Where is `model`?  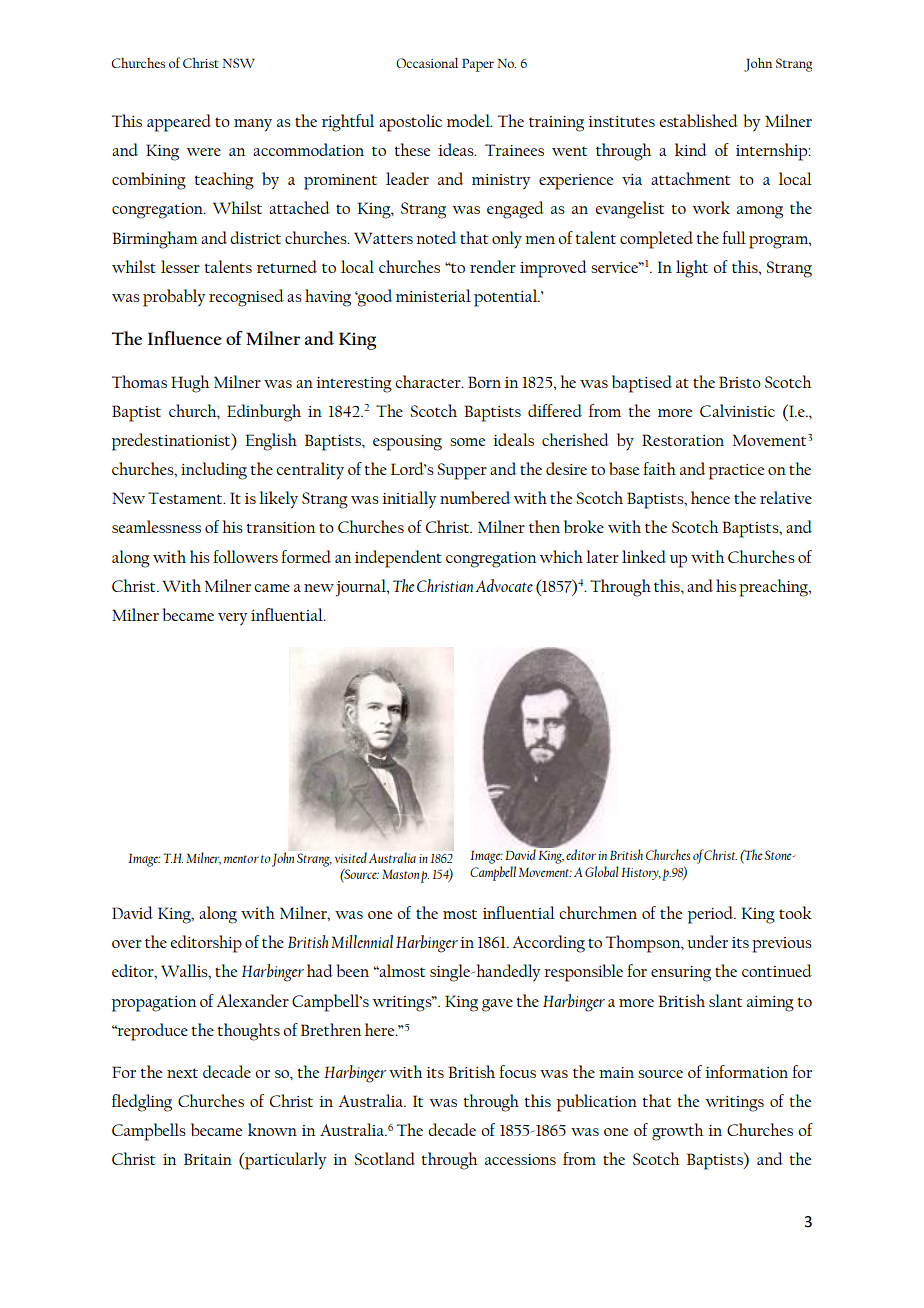
model is located at coordinates (469, 120).
